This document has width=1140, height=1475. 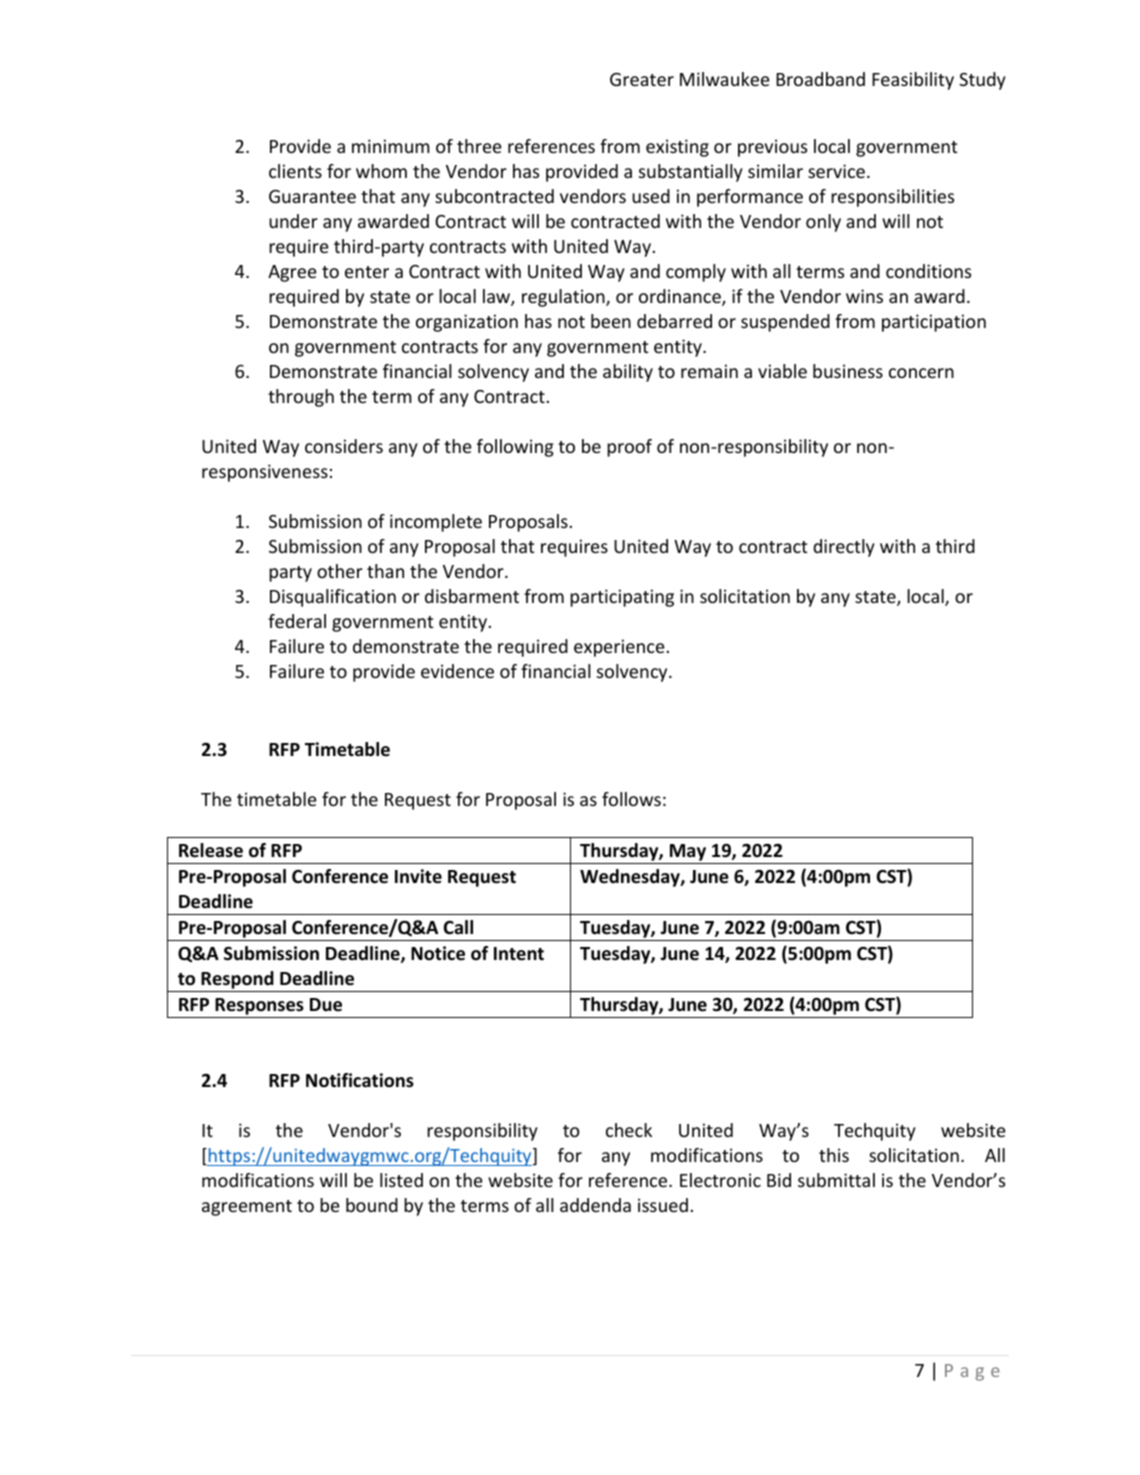 What do you see at coordinates (211, 850) in the document?
I see `Release` at bounding box center [211, 850].
